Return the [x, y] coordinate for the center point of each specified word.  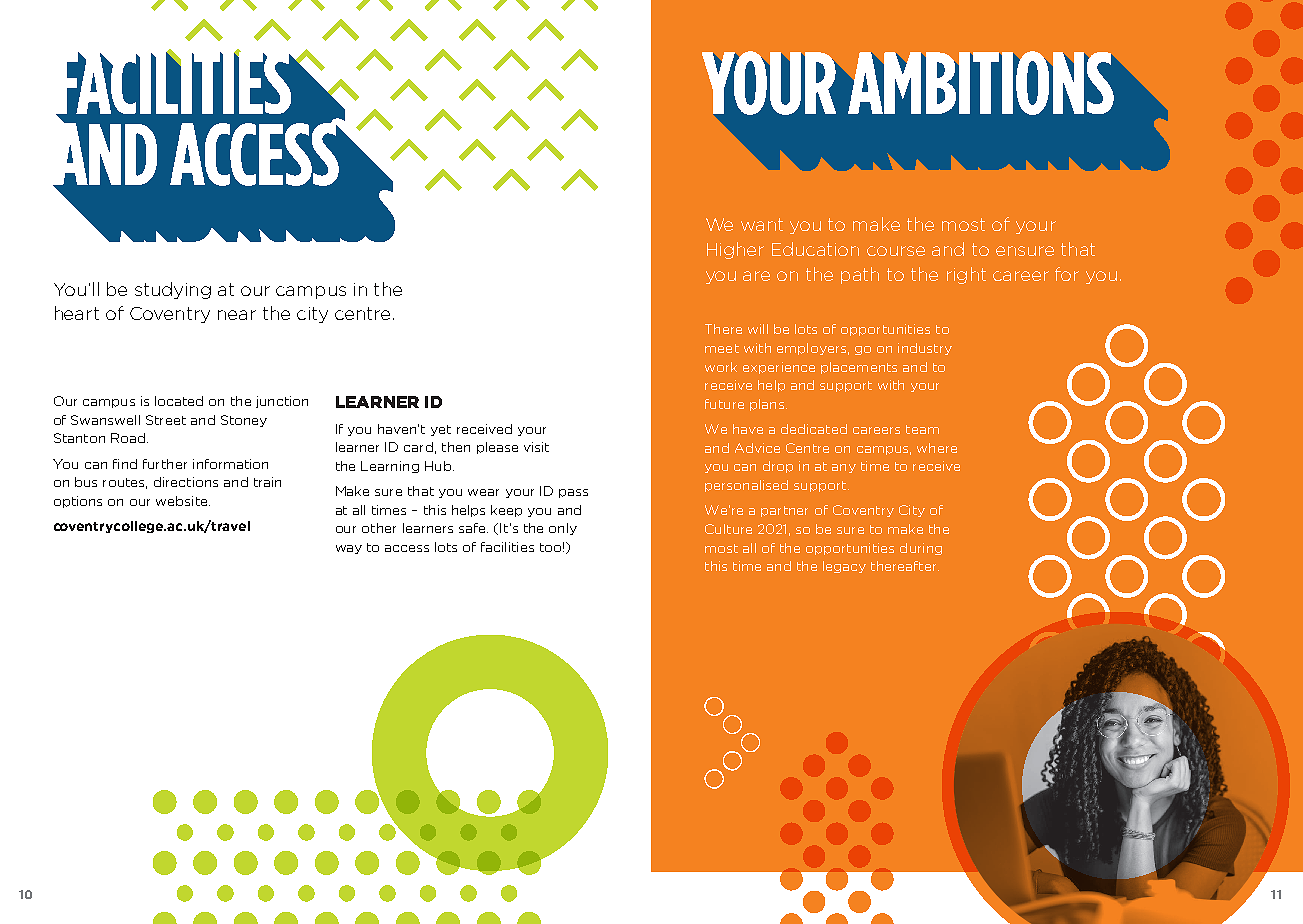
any [844, 468]
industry [925, 349]
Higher [735, 250]
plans [767, 405]
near [237, 315]
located [179, 401]
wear [483, 492]
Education [815, 249]
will [758, 329]
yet [441, 430]
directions [186, 482]
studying [173, 290]
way [349, 549]
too [550, 547]
